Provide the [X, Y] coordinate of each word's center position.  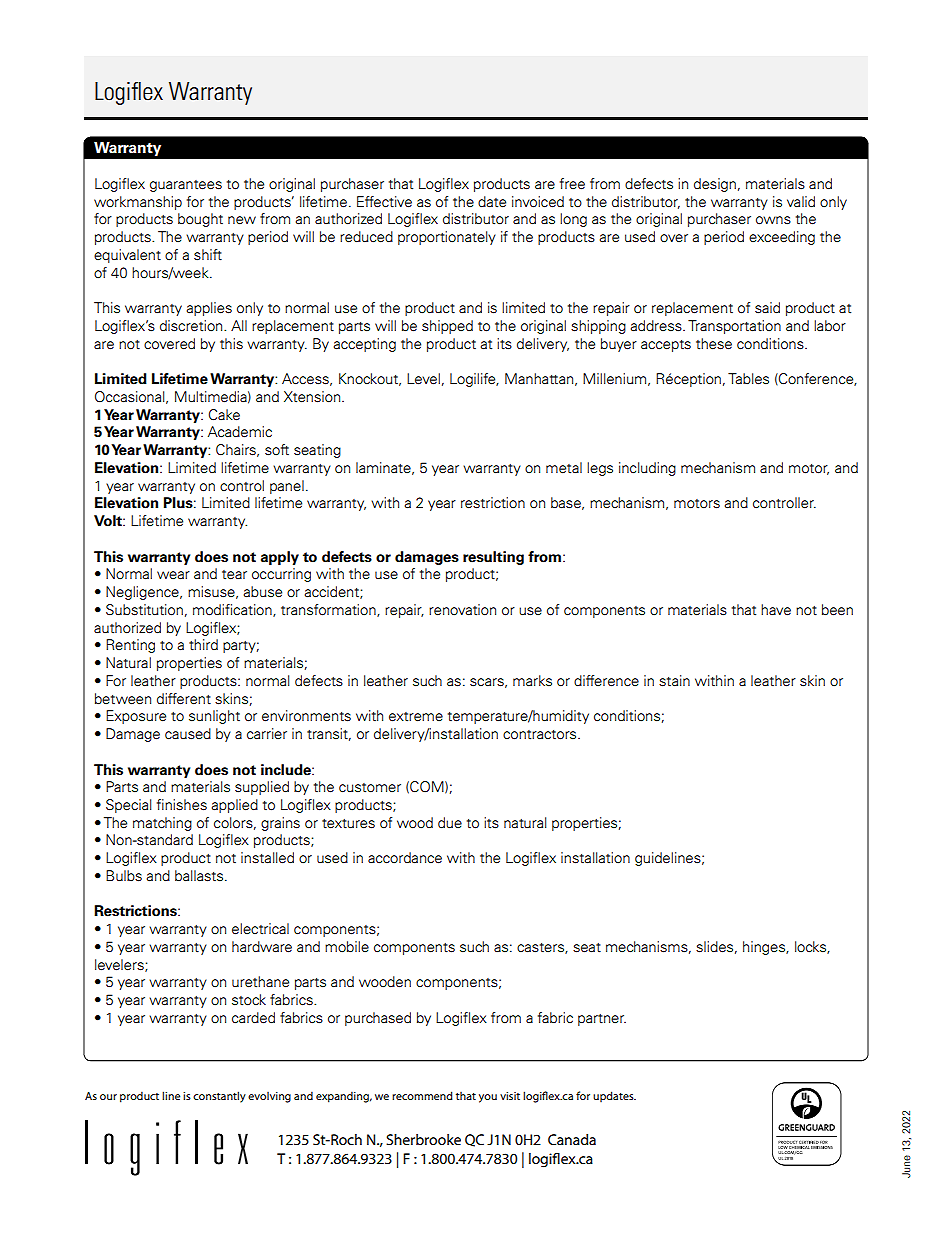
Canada [572, 1139]
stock [249, 1000]
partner [602, 1020]
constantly [219, 1097]
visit [510, 1096]
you [488, 1098]
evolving [269, 1097]
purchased [378, 1019]
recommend [422, 1095]
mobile [347, 947]
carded [253, 1018]
